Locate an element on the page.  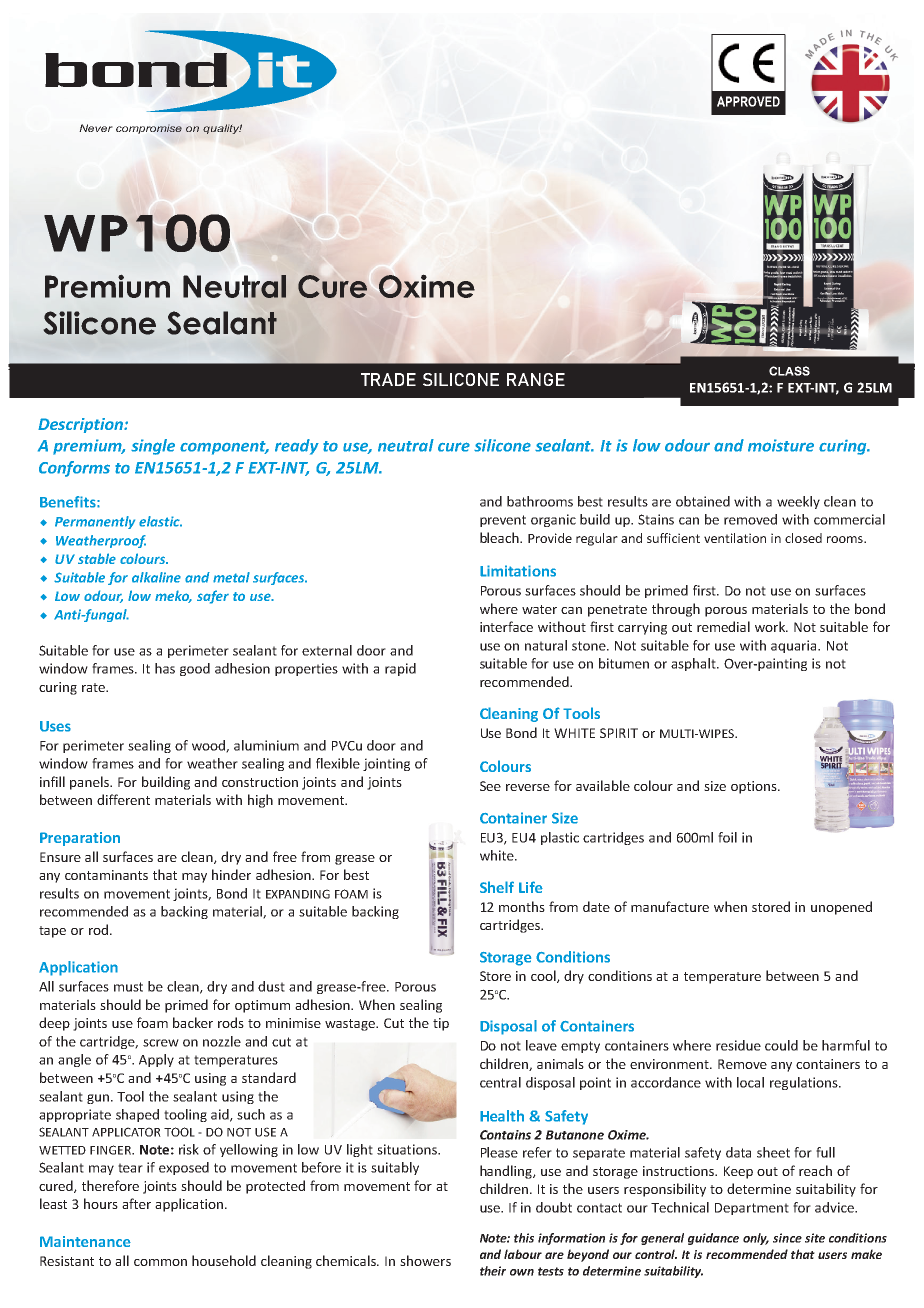
showers is located at coordinates (425, 1260).
